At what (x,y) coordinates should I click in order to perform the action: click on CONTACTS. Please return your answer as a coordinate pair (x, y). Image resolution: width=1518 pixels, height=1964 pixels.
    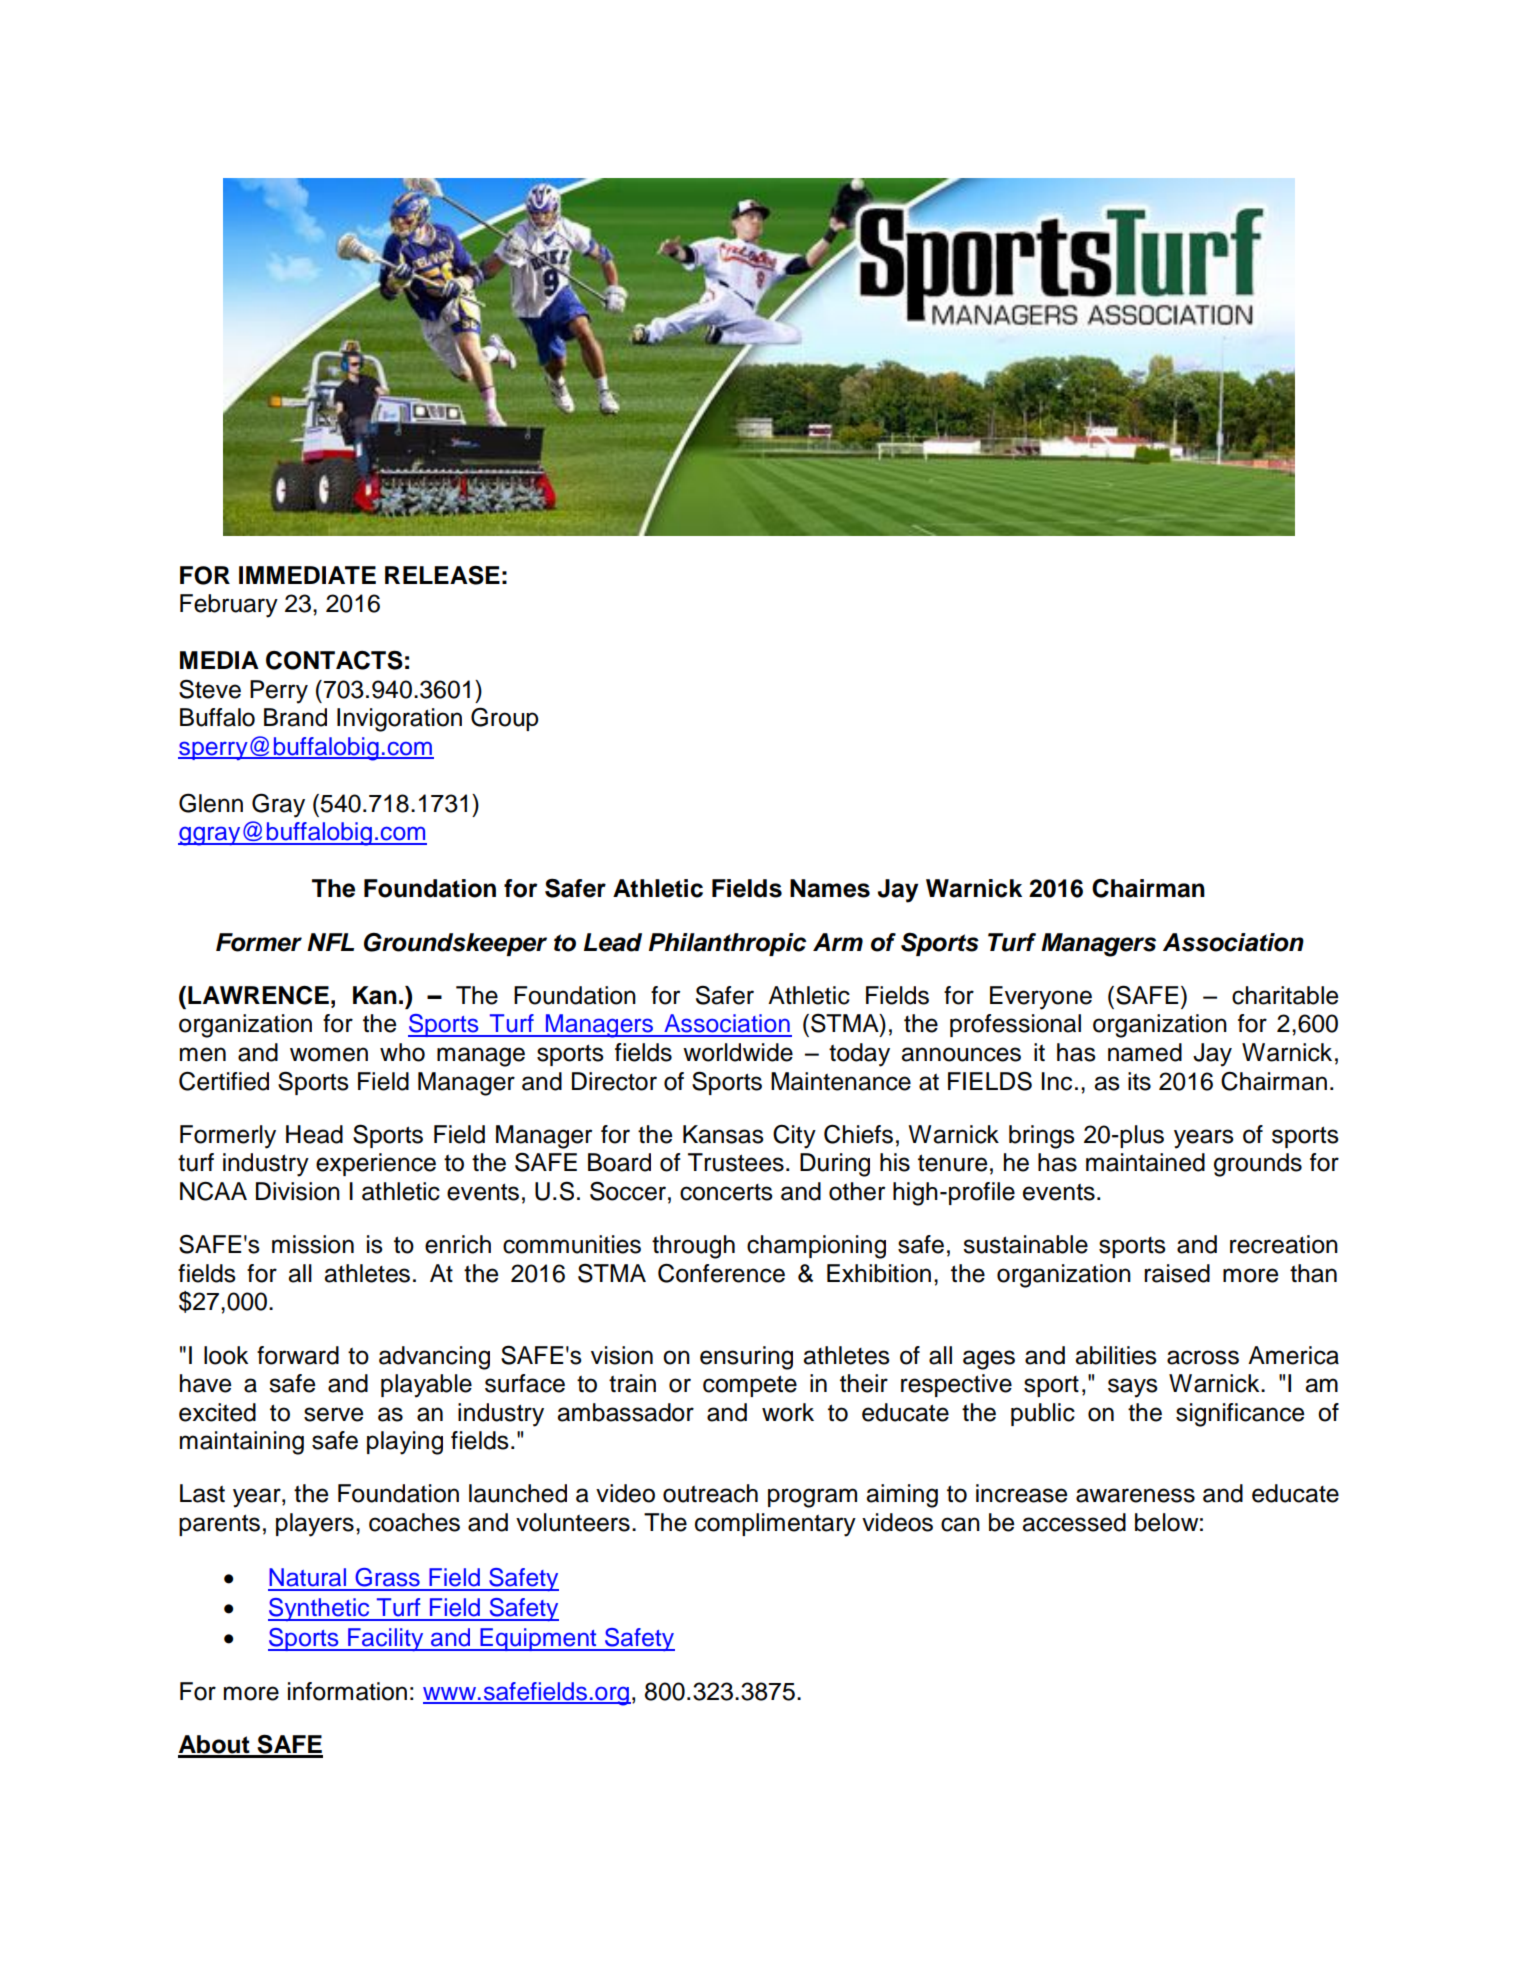
    Looking at the image, I should click on (334, 660).
